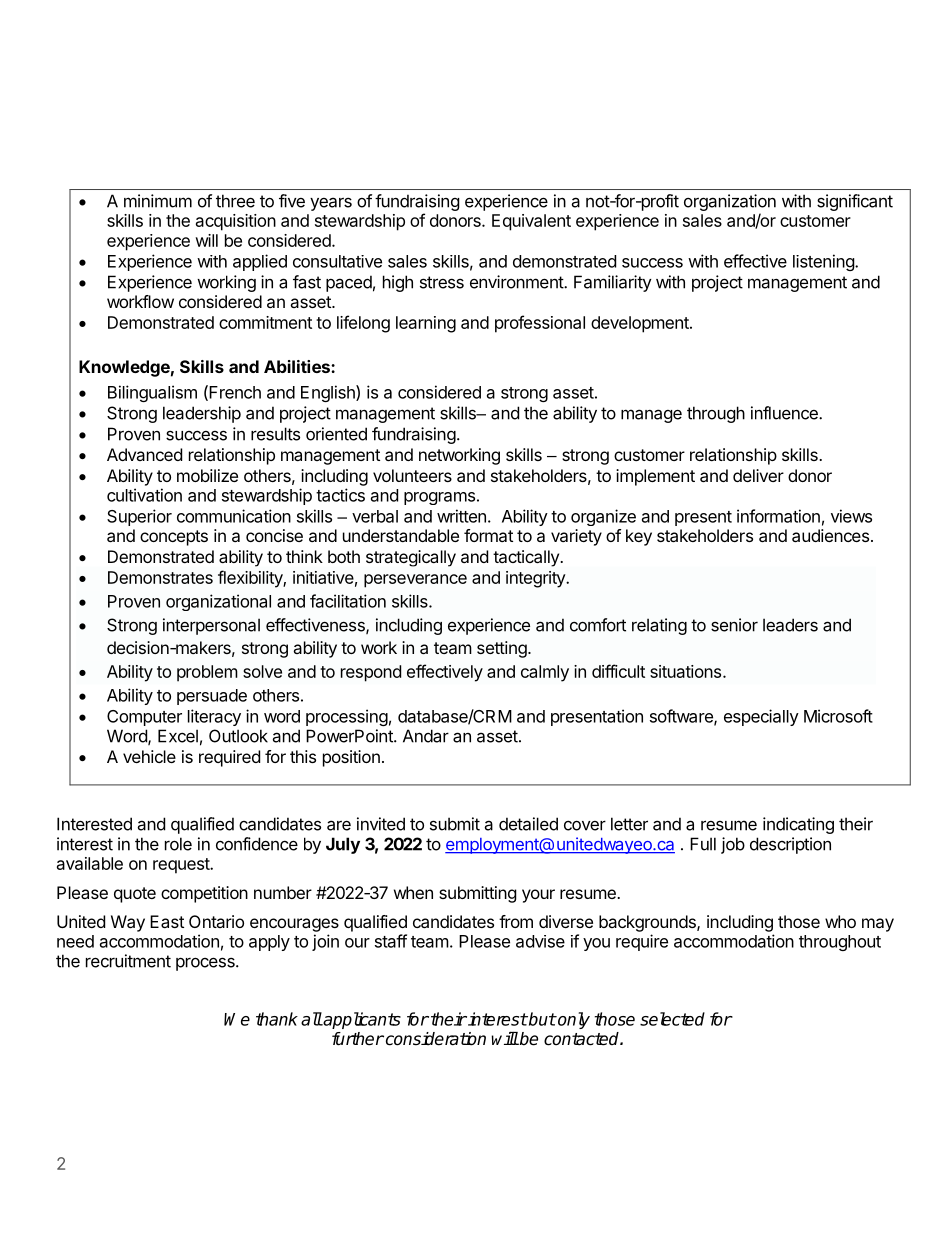 Image resolution: width=952 pixels, height=1233 pixels. I want to click on position, so click(351, 758).
